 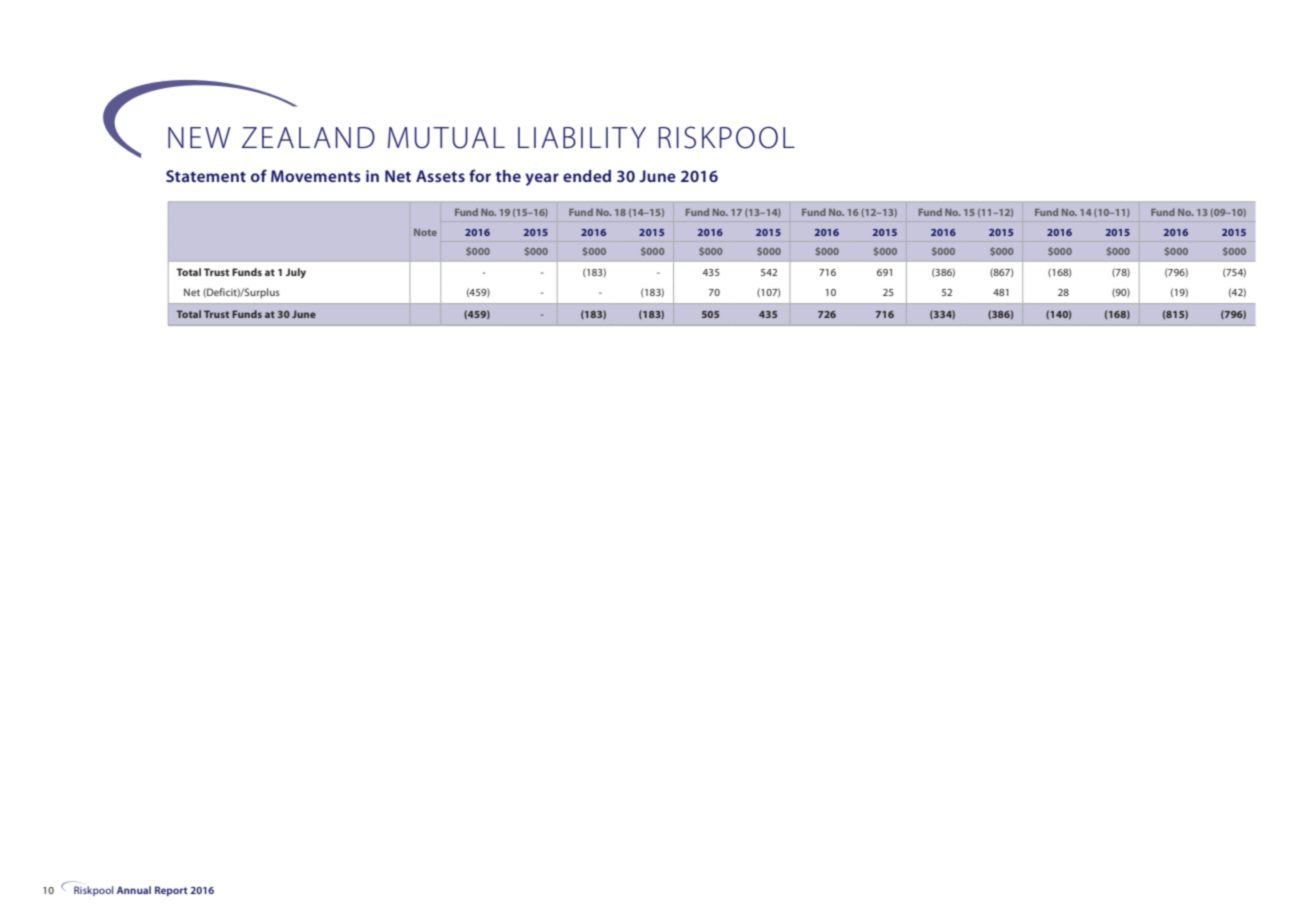 I want to click on year, so click(x=542, y=179).
